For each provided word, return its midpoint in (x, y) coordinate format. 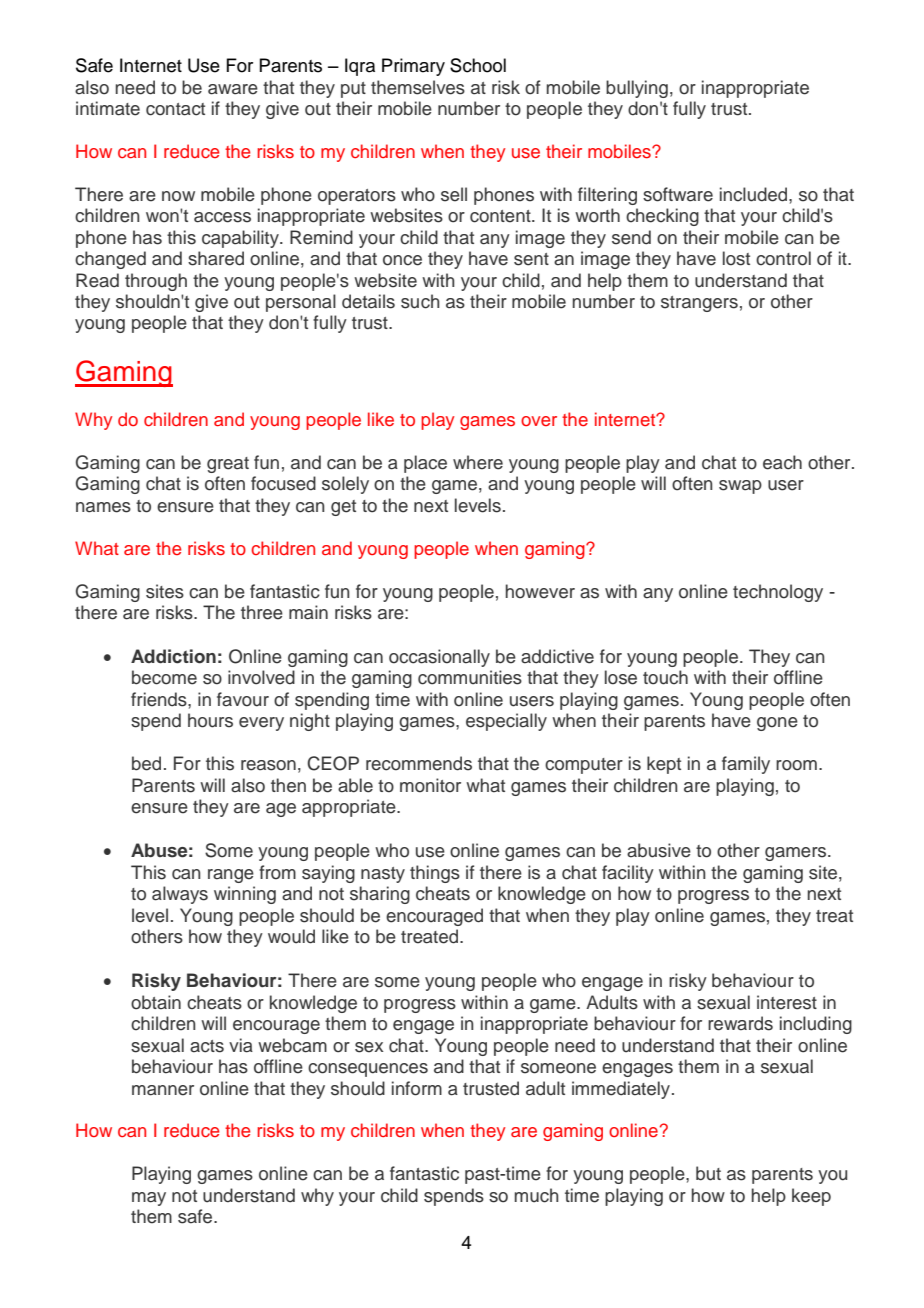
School (478, 65)
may (149, 1199)
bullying (637, 89)
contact (175, 109)
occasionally (439, 658)
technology (778, 593)
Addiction (173, 656)
